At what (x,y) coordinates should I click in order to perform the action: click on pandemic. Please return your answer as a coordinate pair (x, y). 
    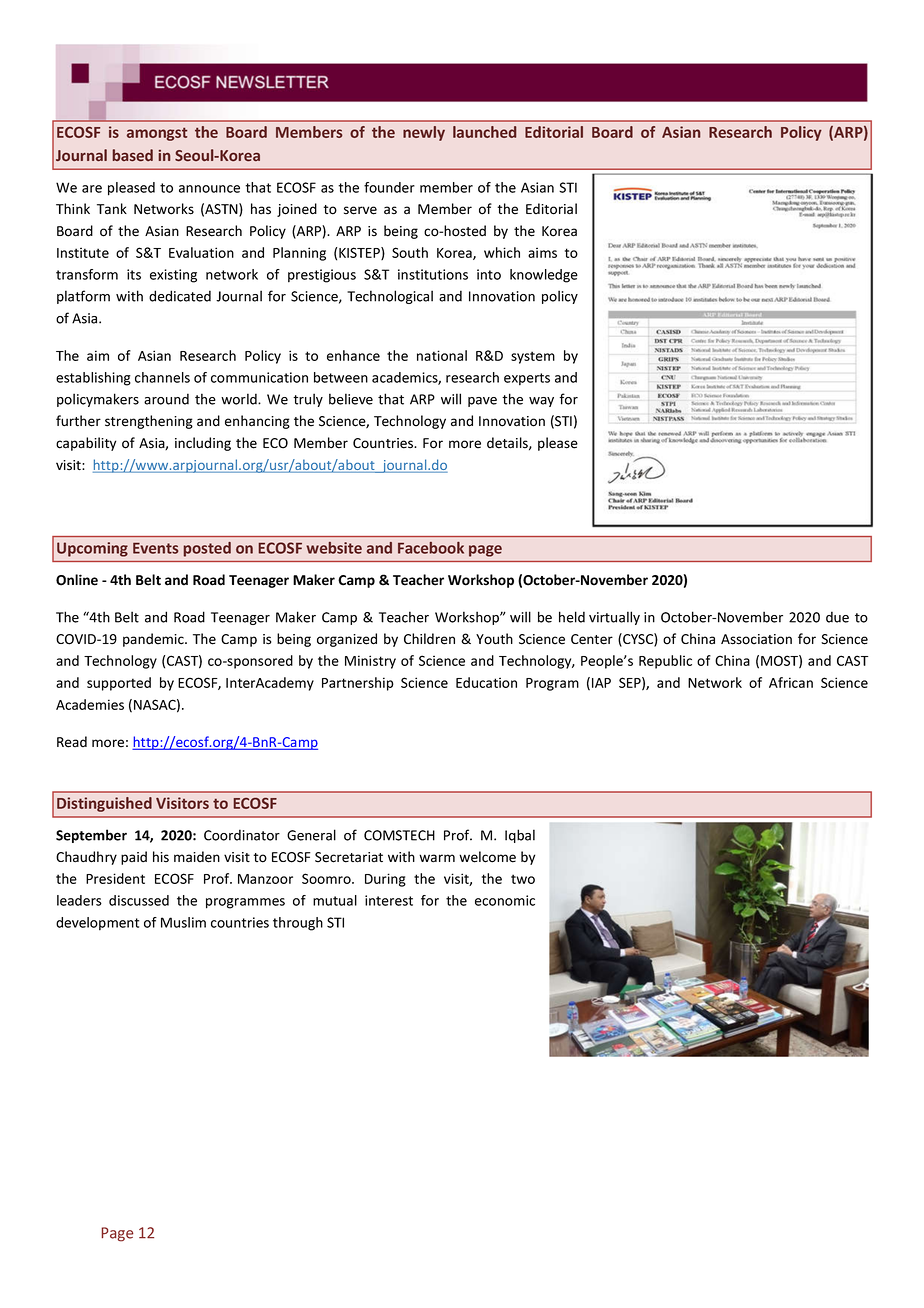
    Looking at the image, I should click on (154, 640).
